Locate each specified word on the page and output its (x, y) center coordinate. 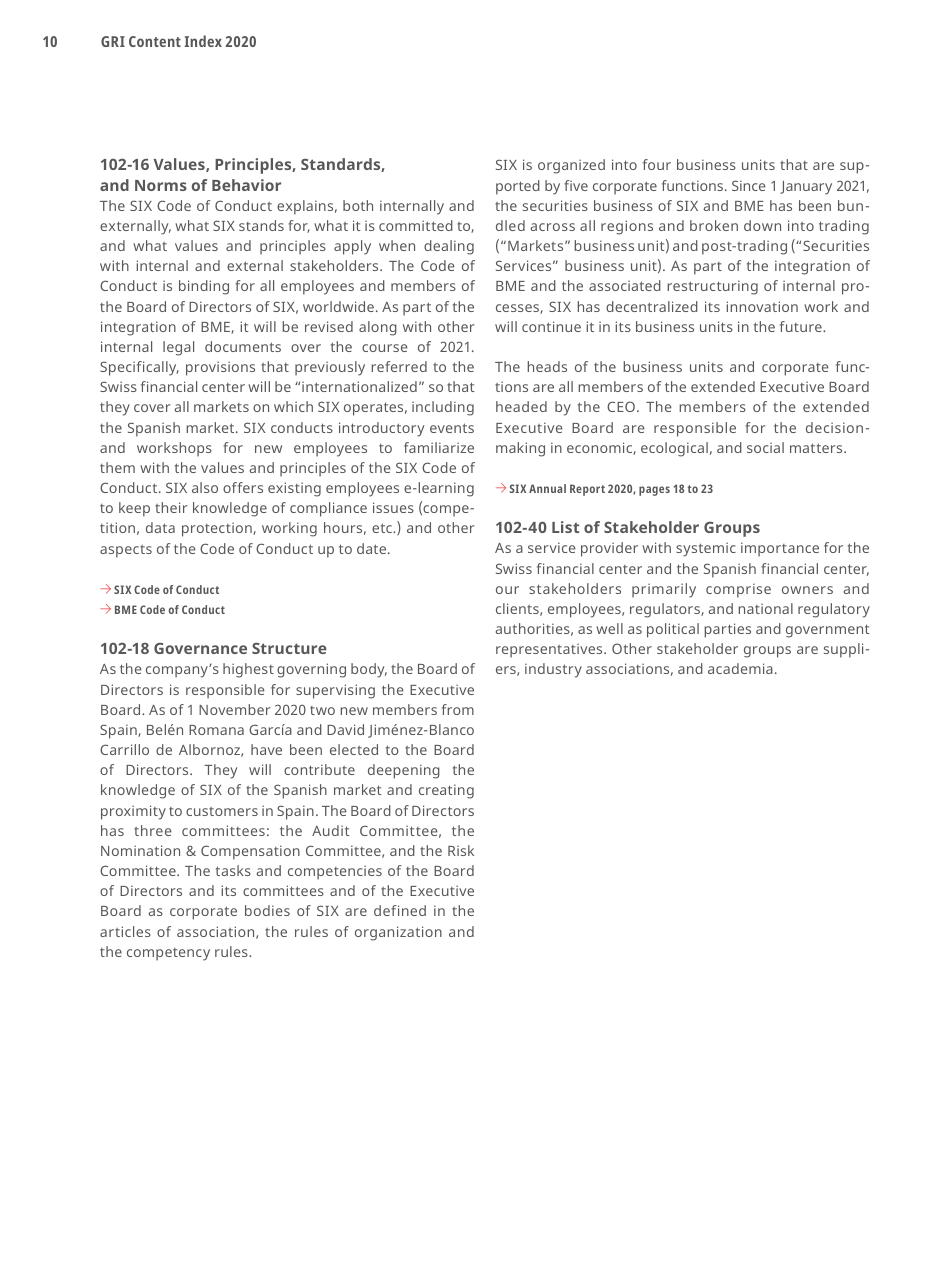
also (205, 487)
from (458, 709)
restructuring (712, 287)
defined (400, 910)
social (765, 447)
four (657, 164)
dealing (449, 247)
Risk (461, 850)
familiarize (439, 447)
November (234, 709)
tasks (233, 870)
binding (204, 287)
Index (203, 41)
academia (740, 668)
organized (571, 166)
